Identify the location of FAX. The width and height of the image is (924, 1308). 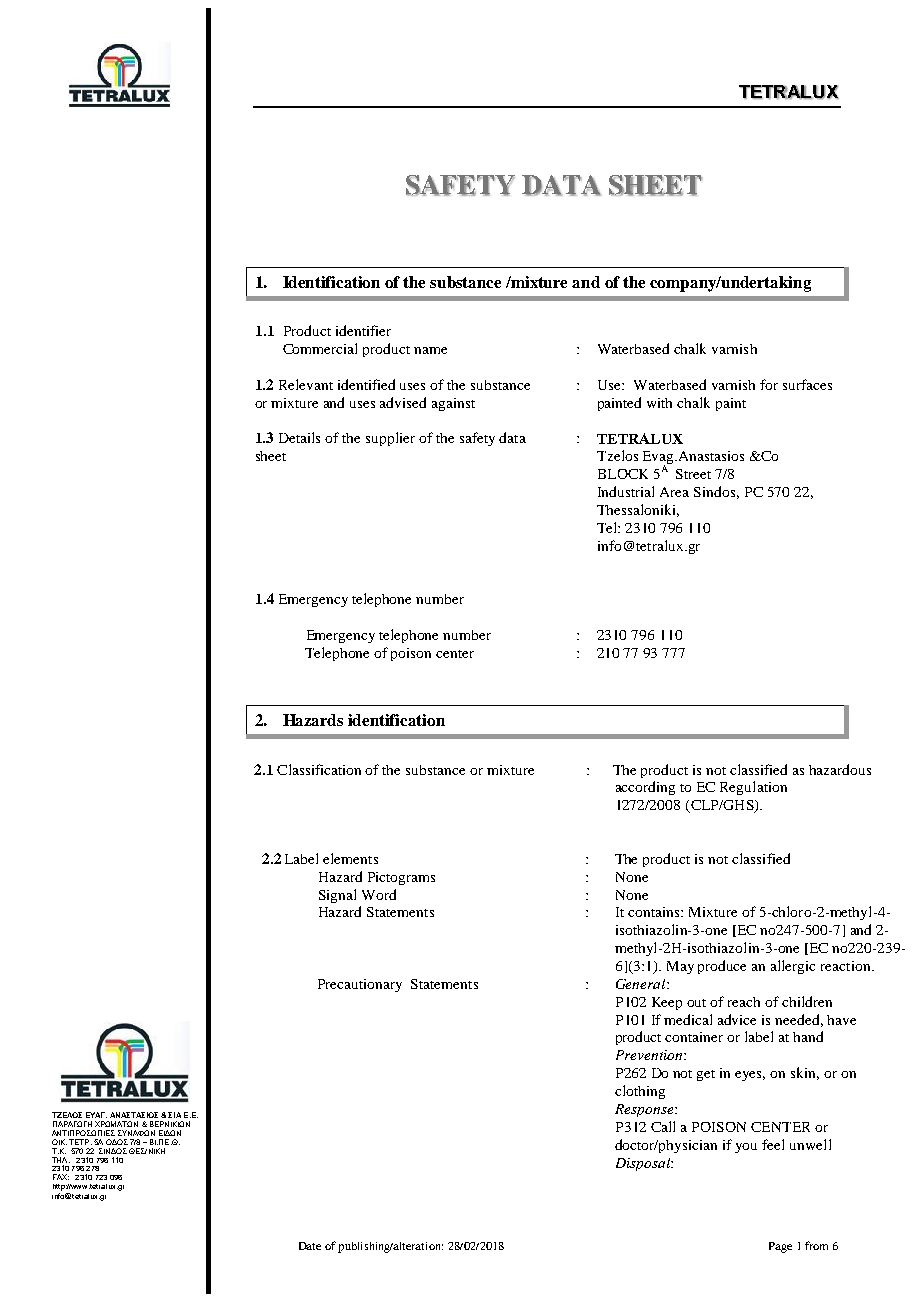
(61, 1177).
